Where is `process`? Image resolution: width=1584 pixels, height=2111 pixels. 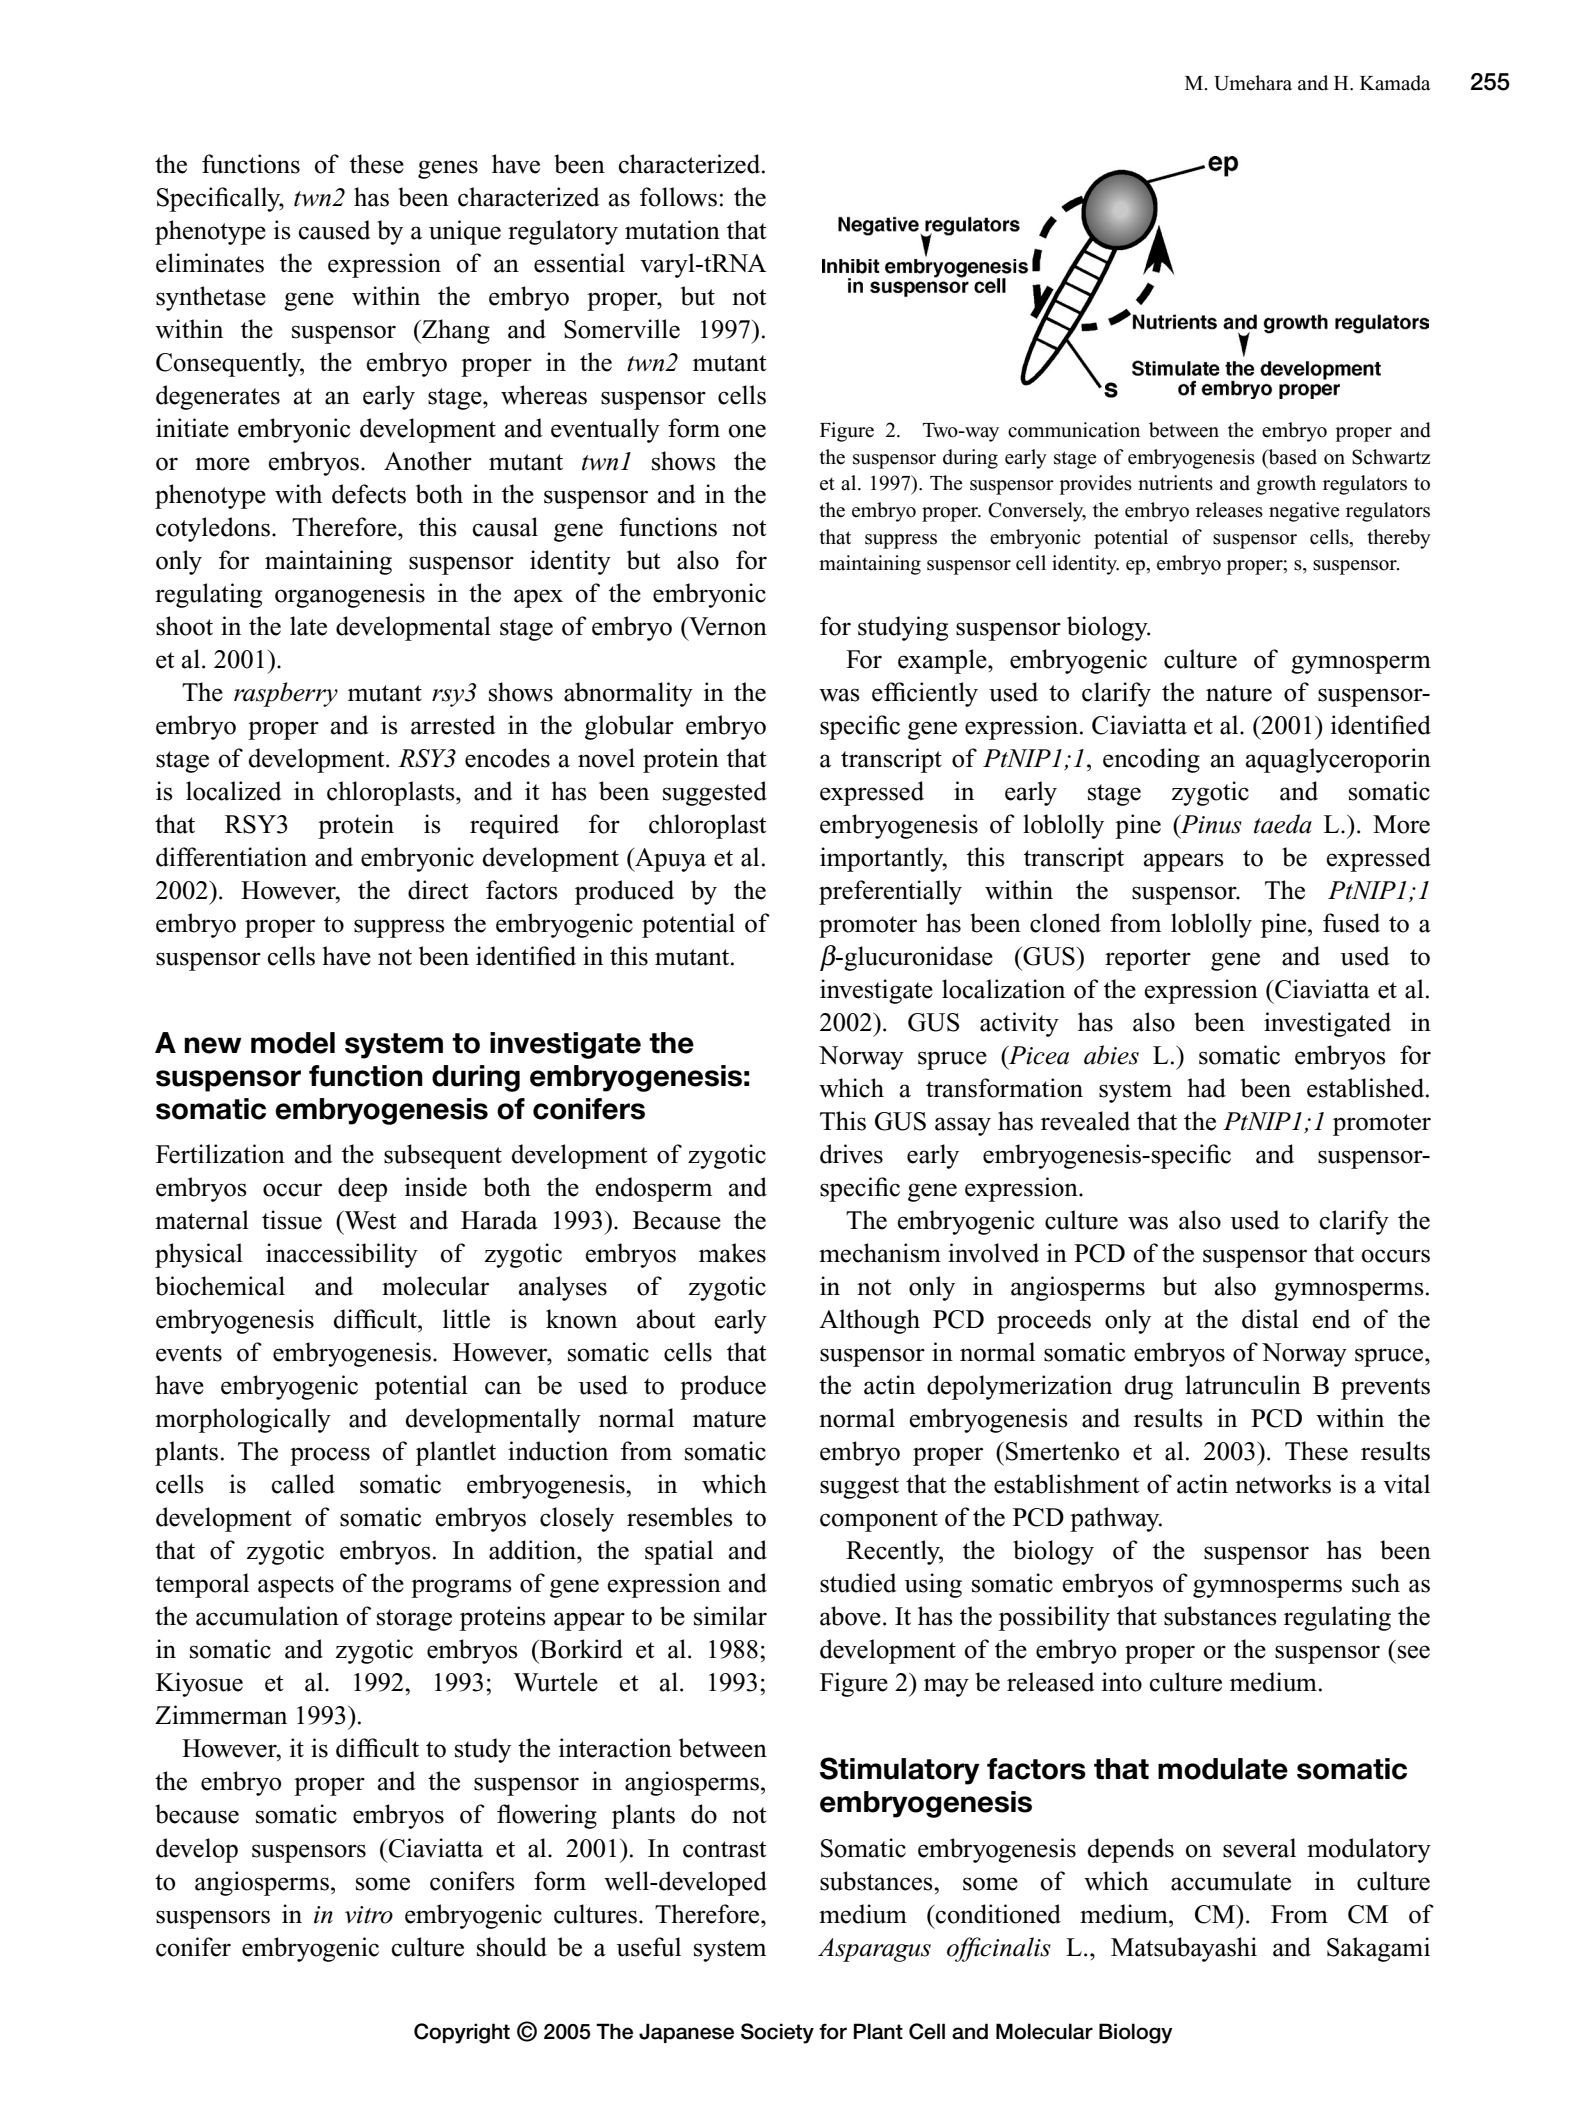 process is located at coordinates (330, 1456).
